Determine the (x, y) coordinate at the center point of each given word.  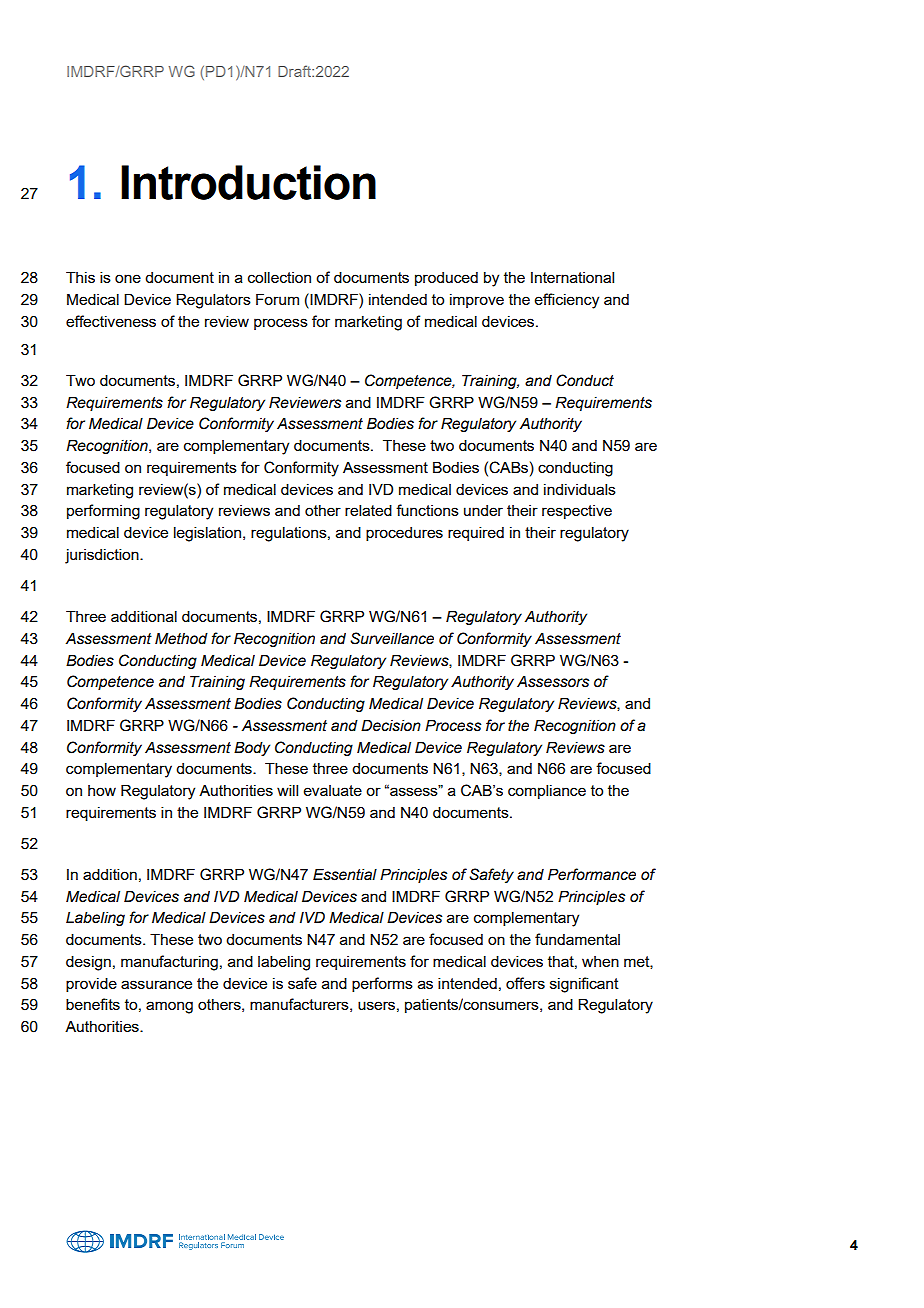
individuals (580, 489)
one (128, 278)
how (102, 790)
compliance (547, 791)
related (368, 510)
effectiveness (111, 321)
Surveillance (392, 638)
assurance (156, 984)
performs (382, 984)
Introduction (248, 182)
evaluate (333, 790)
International (572, 277)
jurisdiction (103, 556)
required (476, 533)
